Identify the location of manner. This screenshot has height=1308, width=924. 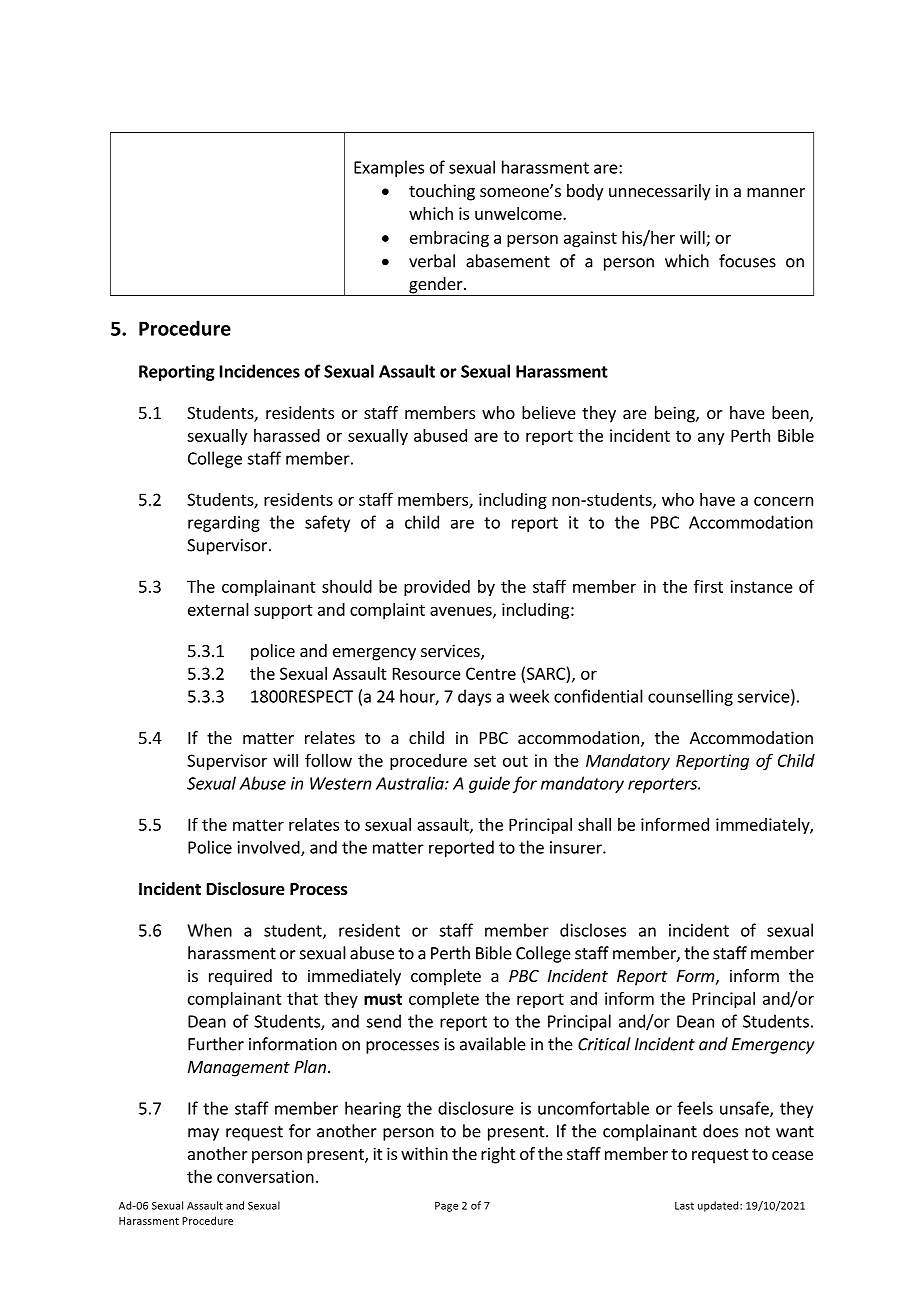
(776, 192).
